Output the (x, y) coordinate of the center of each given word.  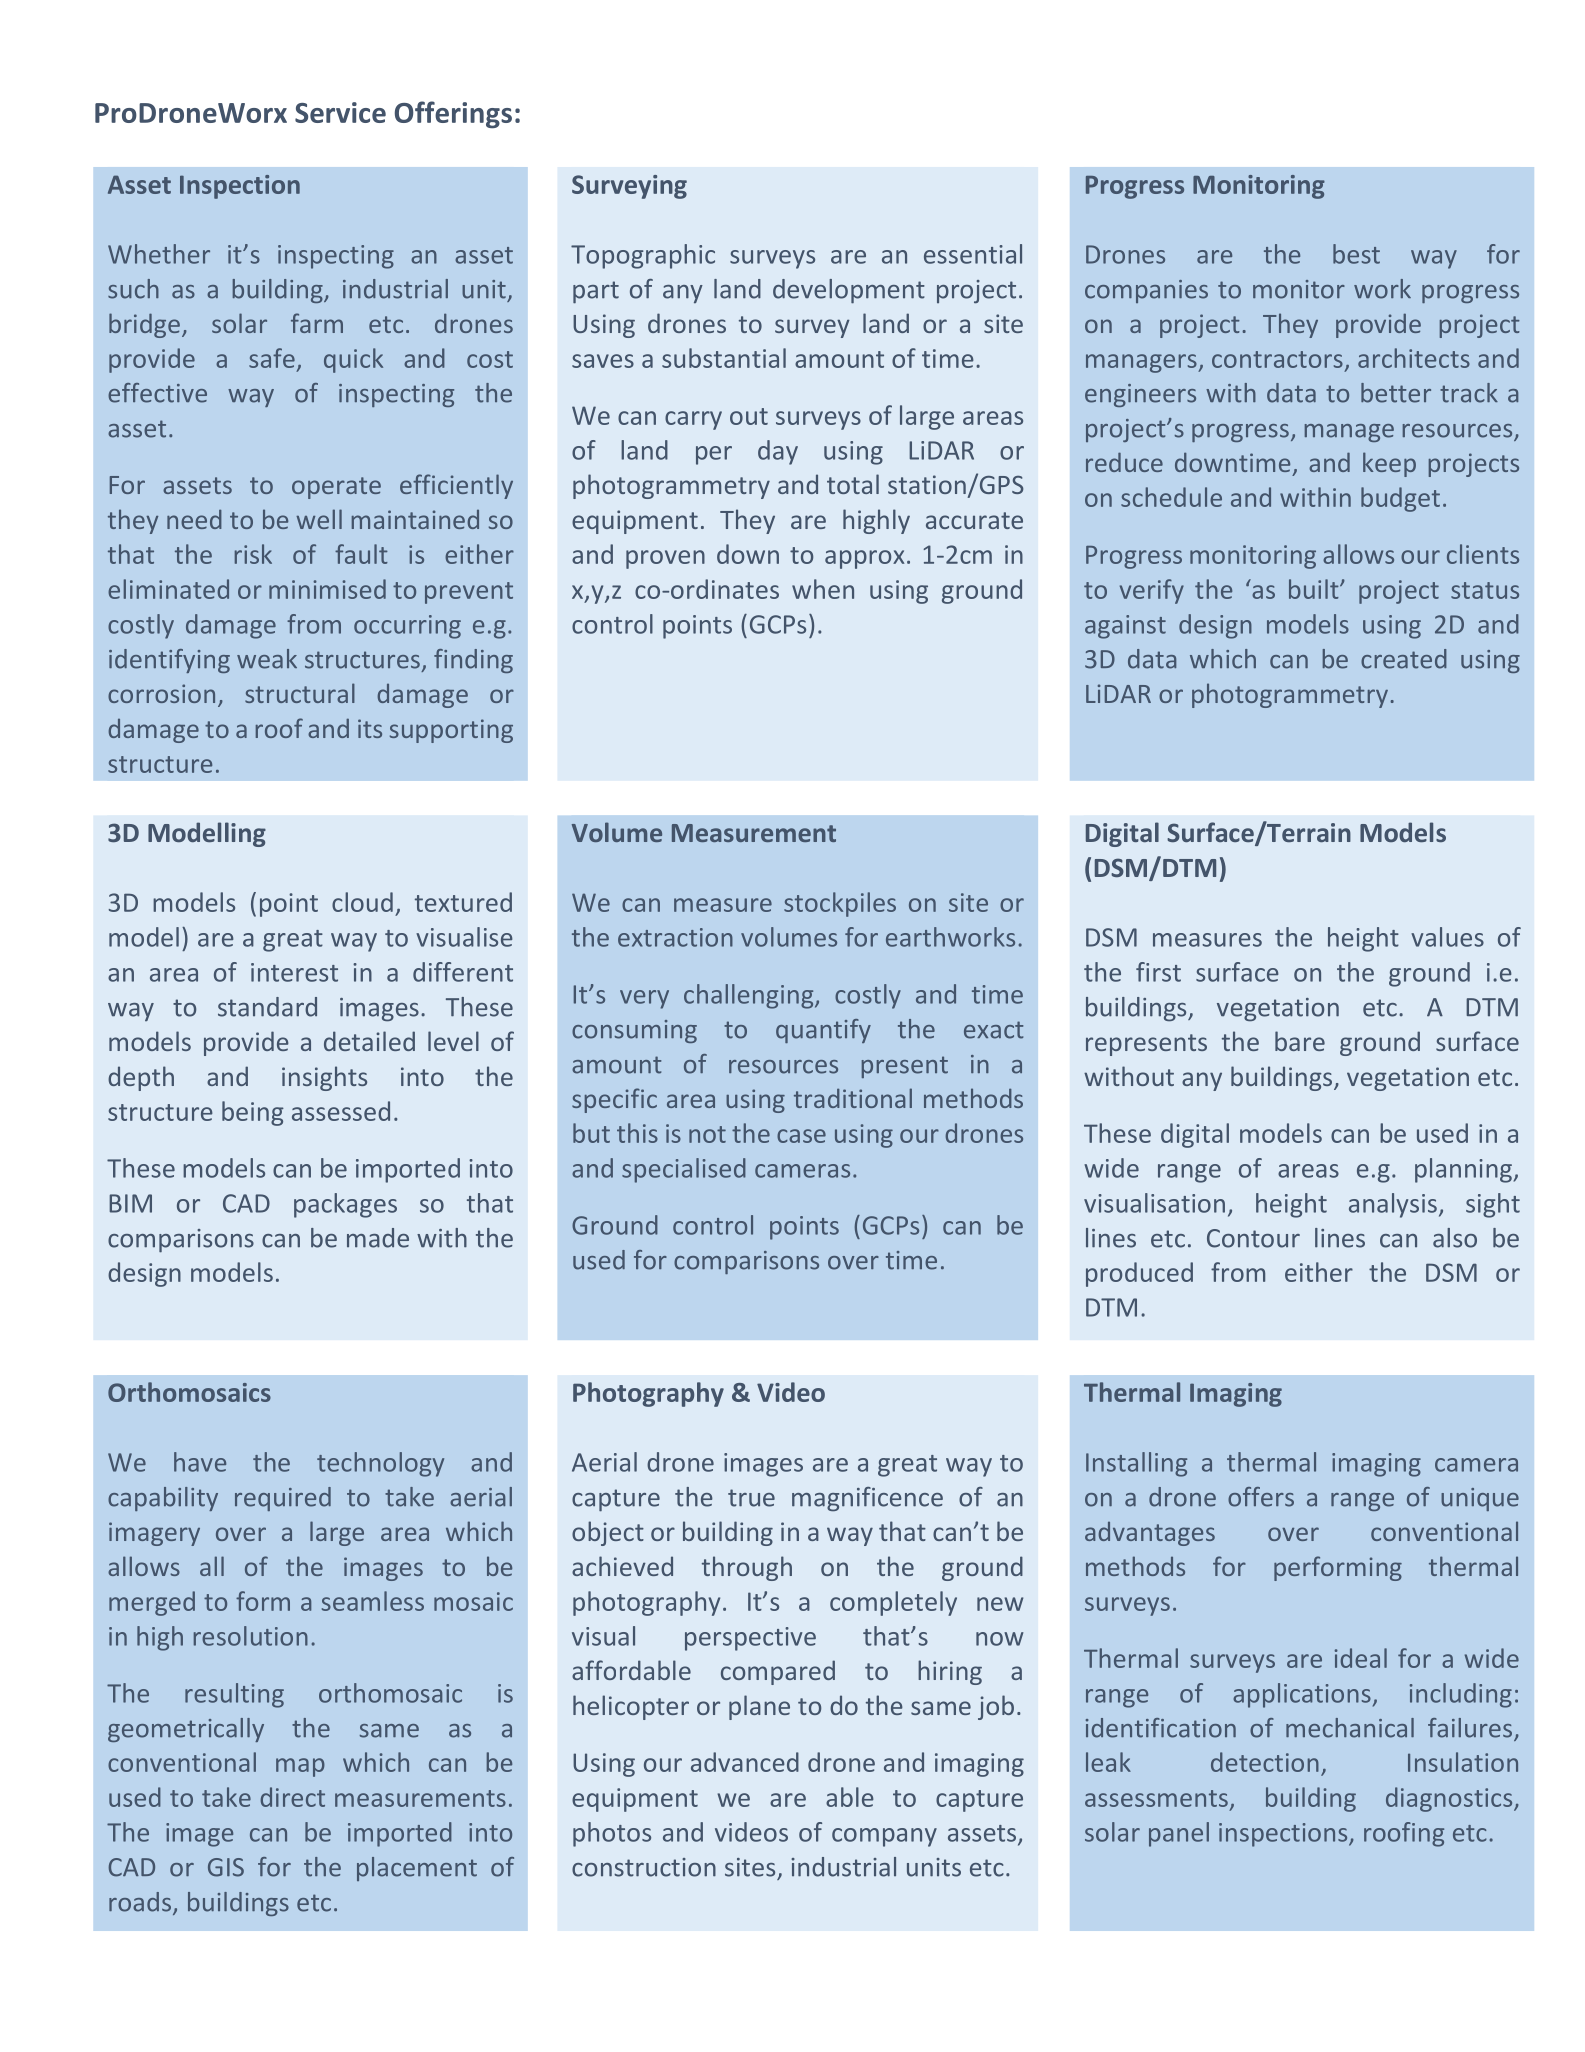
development (849, 291)
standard (267, 1007)
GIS (226, 1867)
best (1356, 254)
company (884, 1837)
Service (340, 112)
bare (1300, 1041)
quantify (823, 1031)
